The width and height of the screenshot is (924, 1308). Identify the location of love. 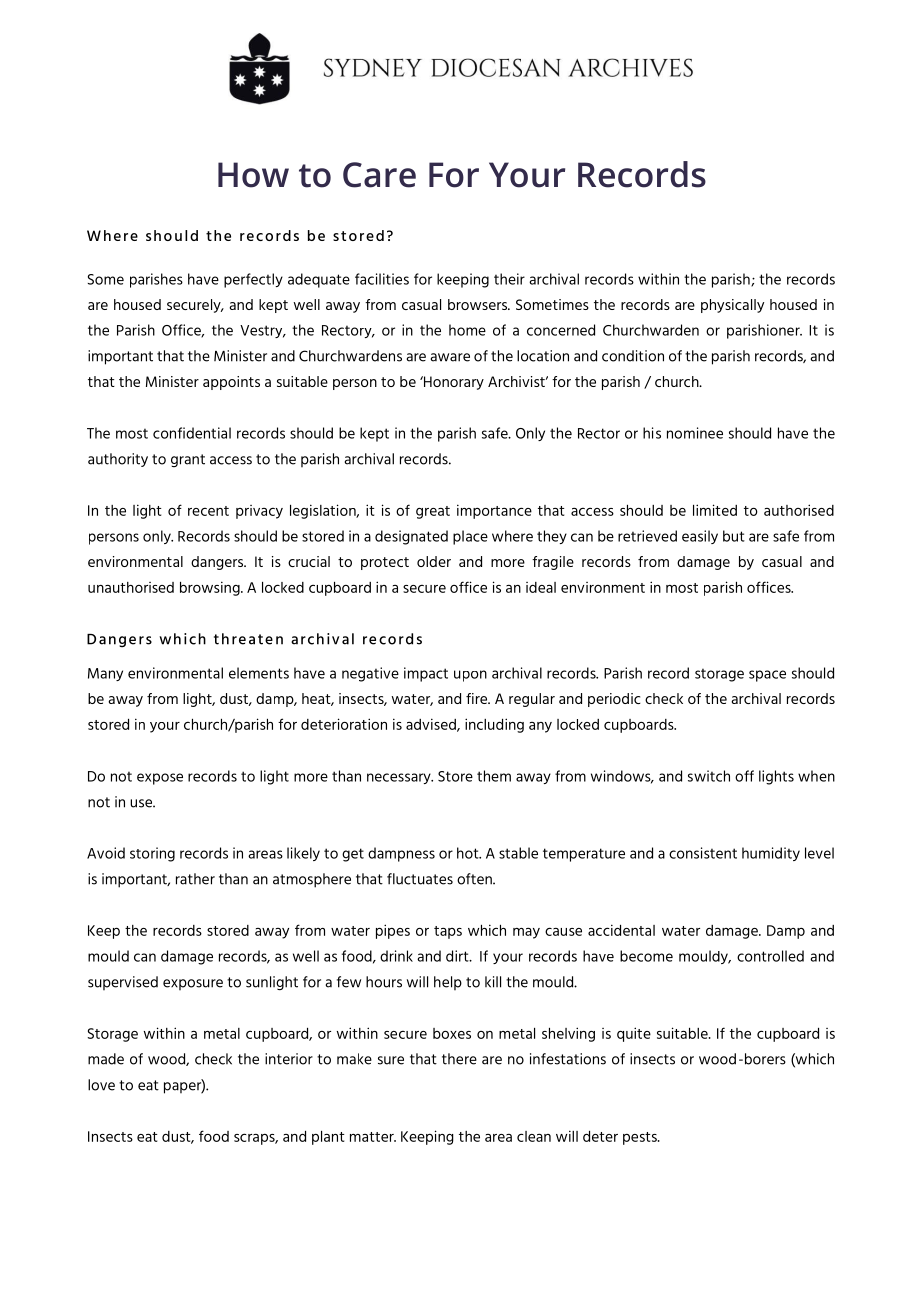
(101, 1085).
